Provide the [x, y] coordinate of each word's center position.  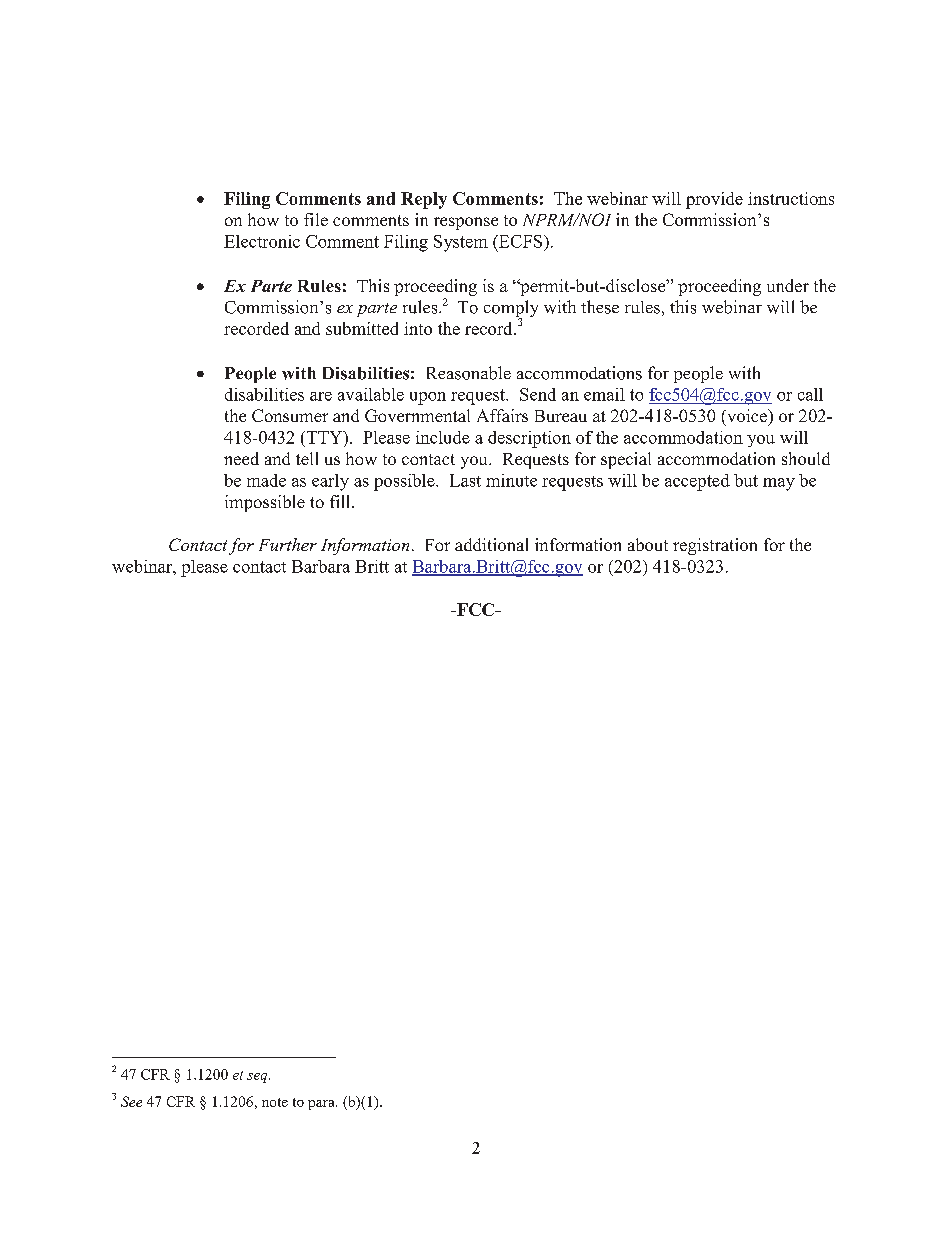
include [443, 437]
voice [747, 415]
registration [715, 546]
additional [491, 544]
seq [258, 1078]
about [648, 544]
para [322, 1105]
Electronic [262, 241]
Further [288, 544]
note [275, 1102]
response [466, 223]
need [241, 458]
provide [714, 200]
